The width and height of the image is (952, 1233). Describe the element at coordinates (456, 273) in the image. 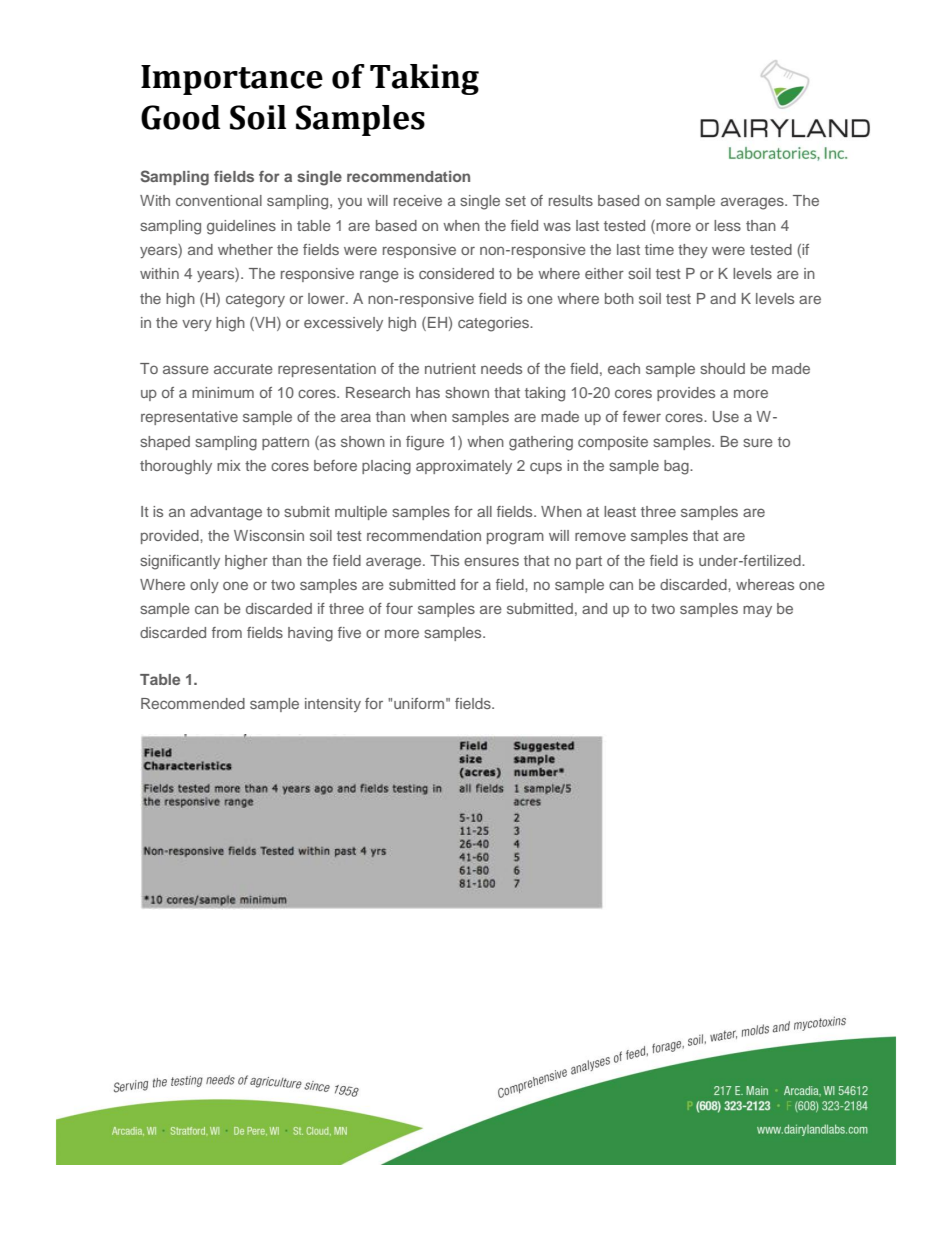

I see `considered` at that location.
